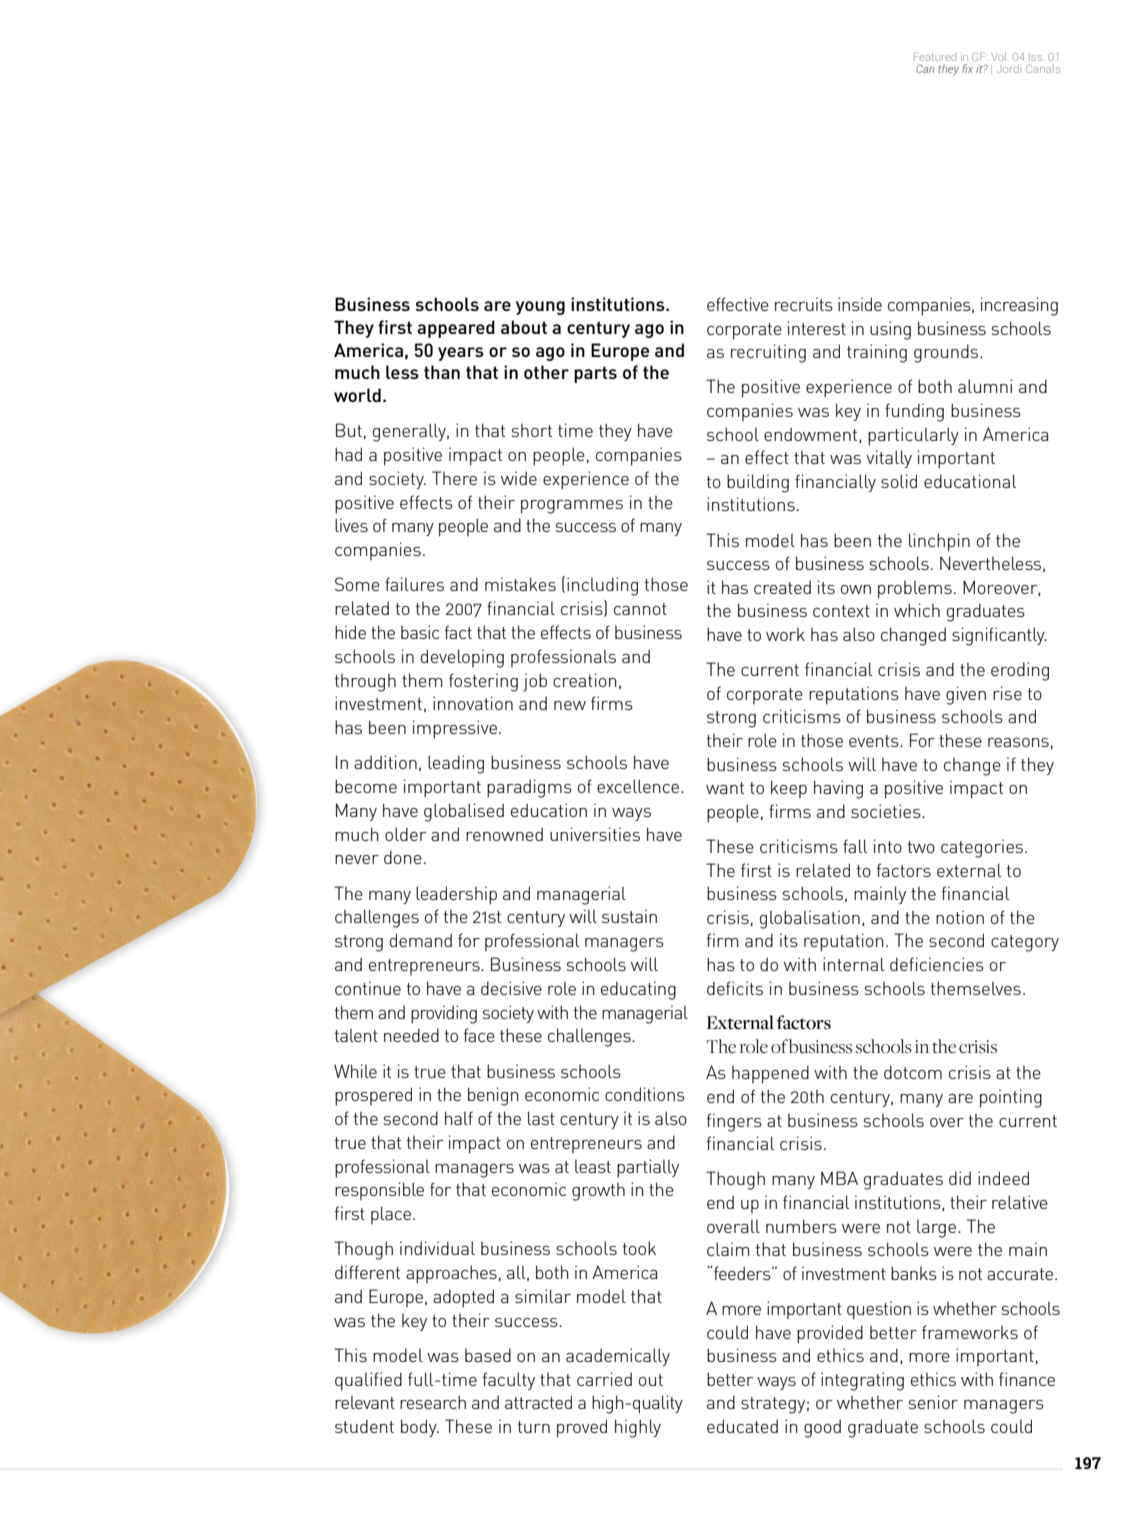  Describe the element at coordinates (804, 304) in the page. I see `recruits` at that location.
